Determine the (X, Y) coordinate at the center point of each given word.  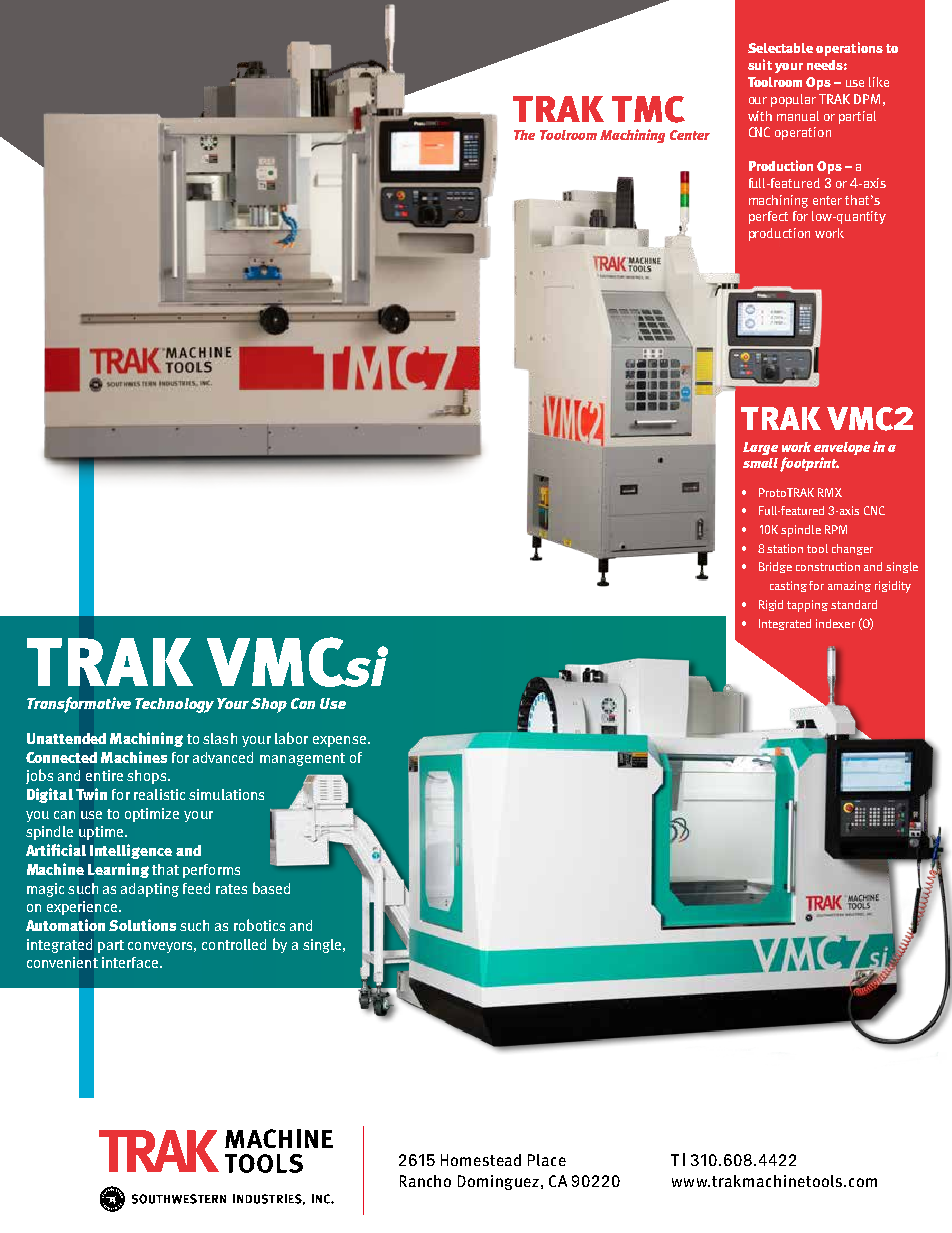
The (524, 135)
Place (547, 1160)
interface (131, 962)
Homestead (481, 1160)
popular (793, 100)
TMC (648, 109)
